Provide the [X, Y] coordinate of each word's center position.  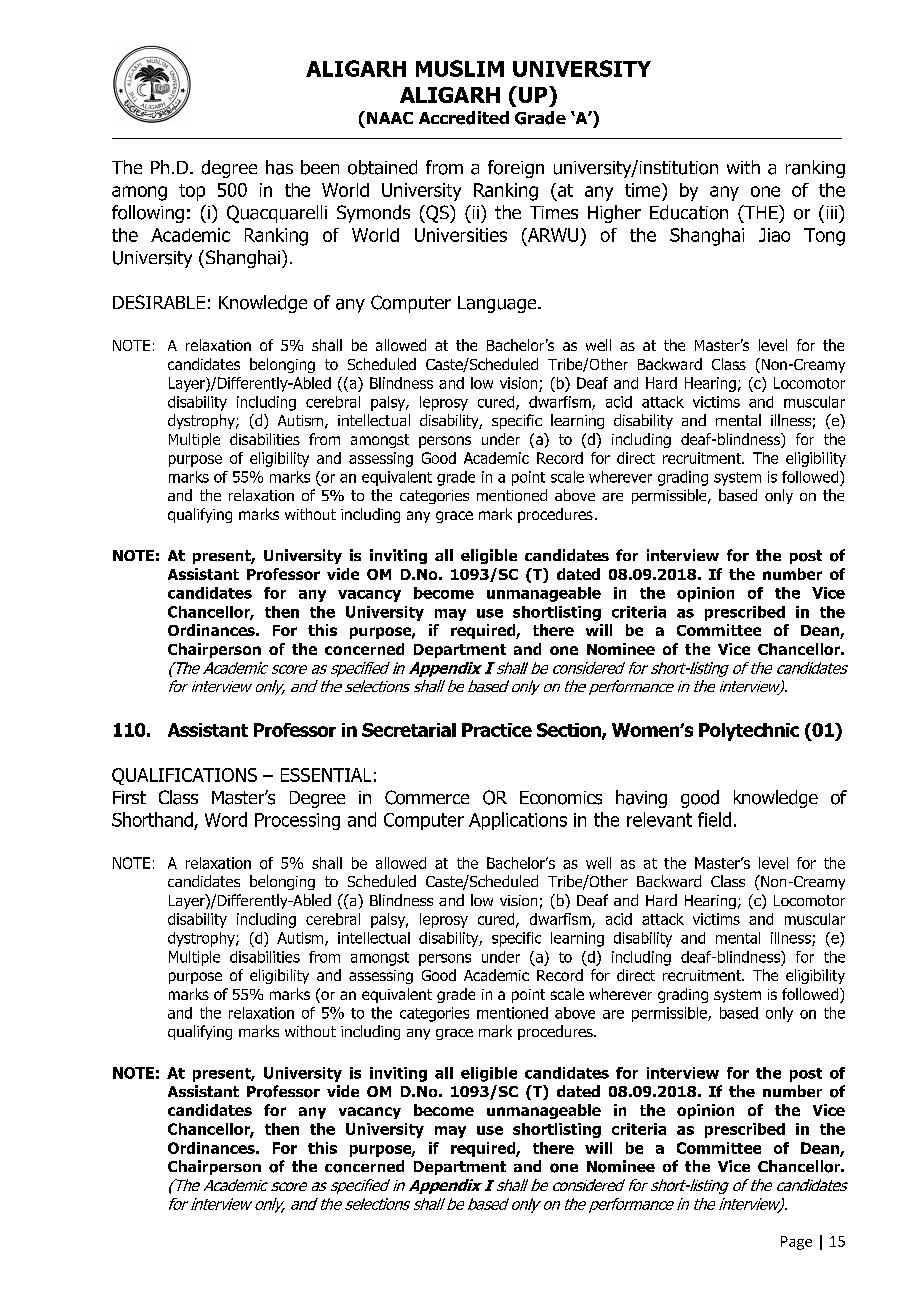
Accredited [464, 118]
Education [689, 212]
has [279, 167]
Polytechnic [749, 732]
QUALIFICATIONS [184, 776]
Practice [497, 730]
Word [226, 819]
